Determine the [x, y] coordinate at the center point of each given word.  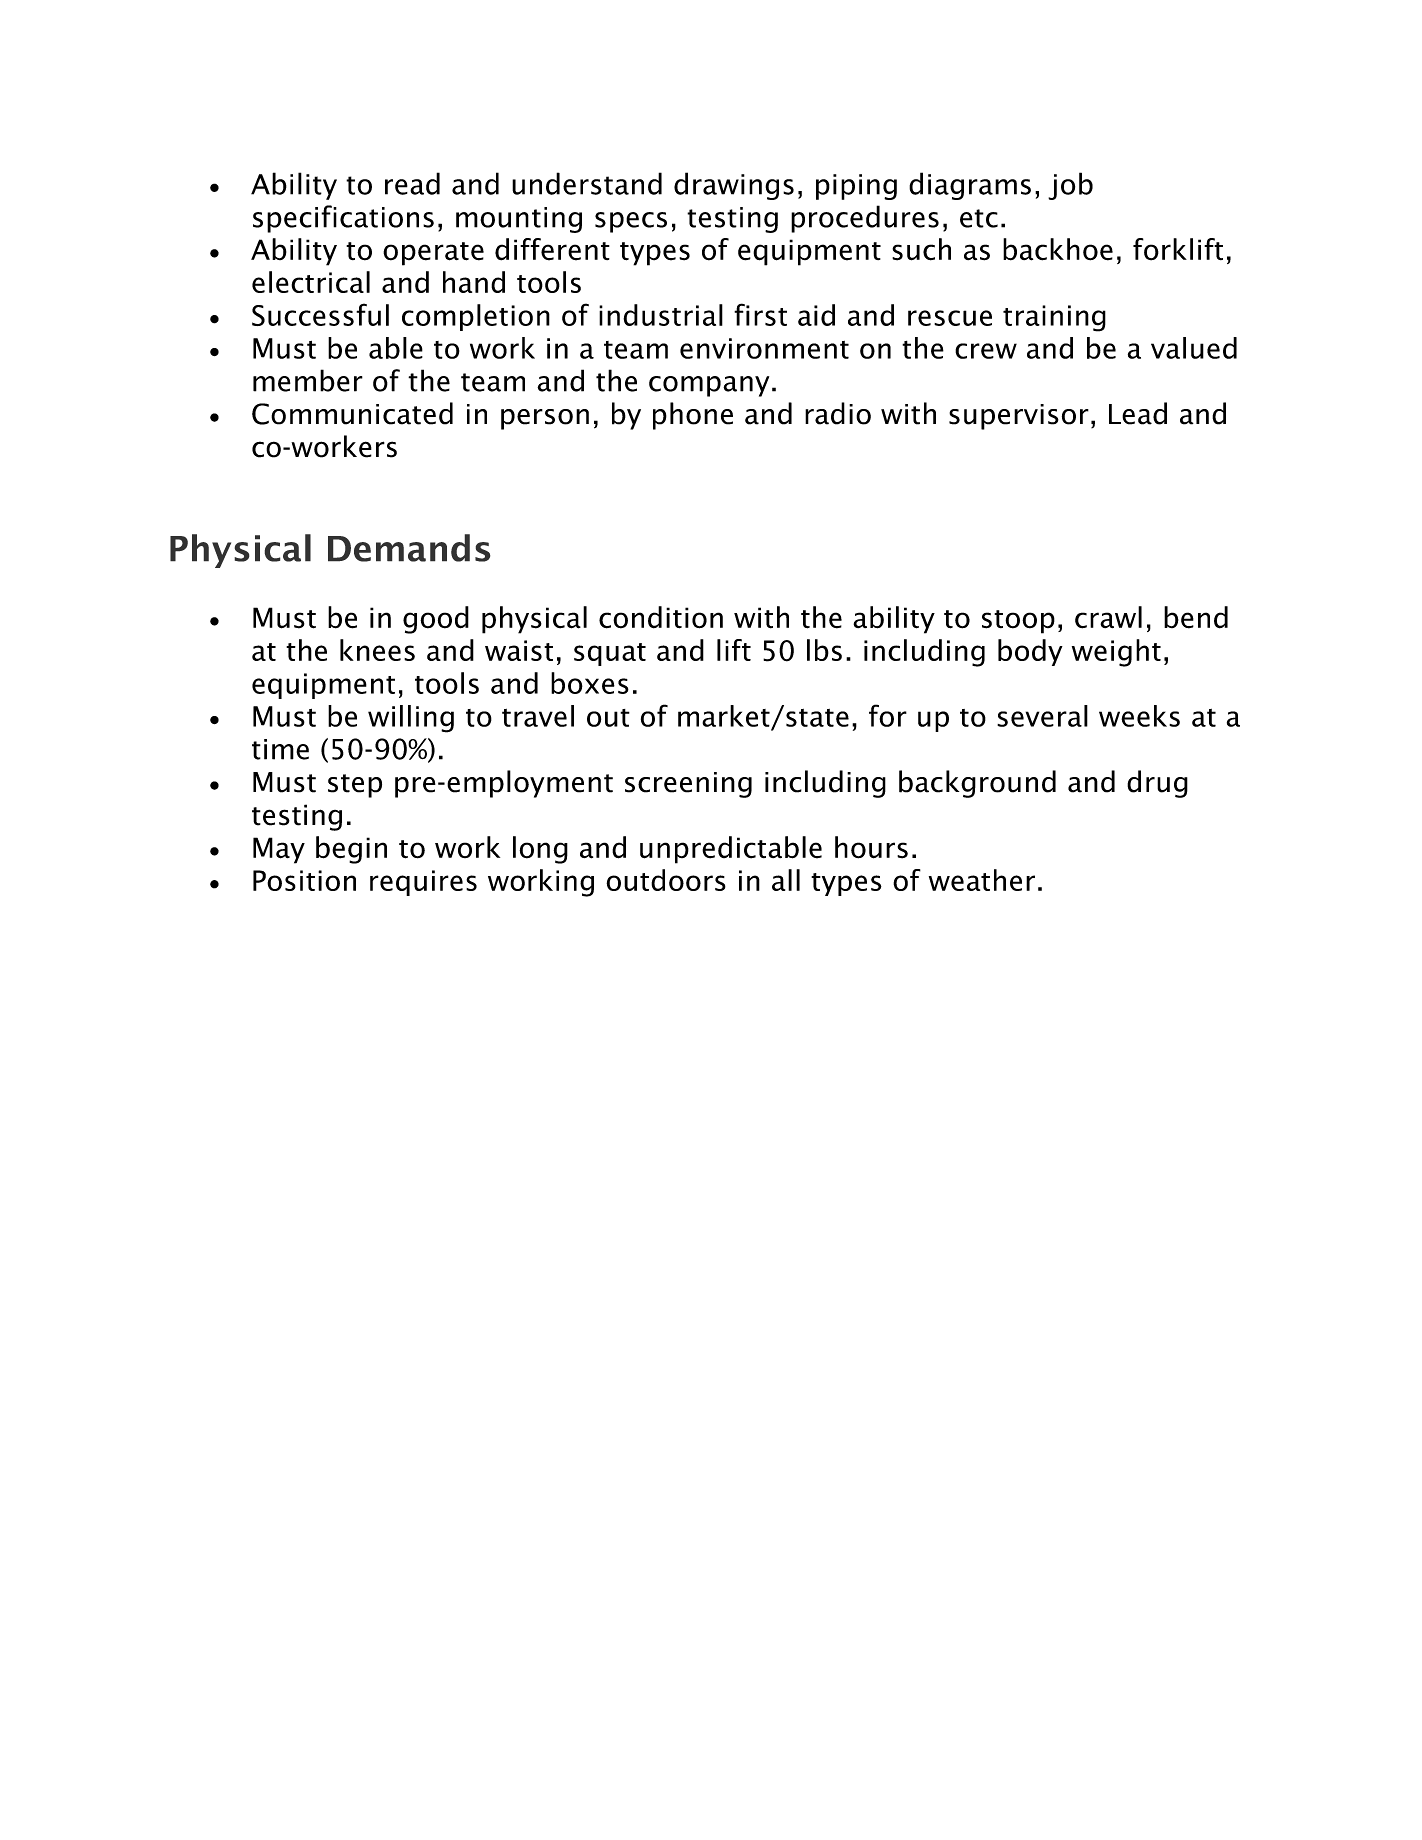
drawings [734, 186]
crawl [1108, 617]
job [1070, 186]
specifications [343, 219]
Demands [409, 548]
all [786, 880]
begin [351, 850]
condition [661, 617]
